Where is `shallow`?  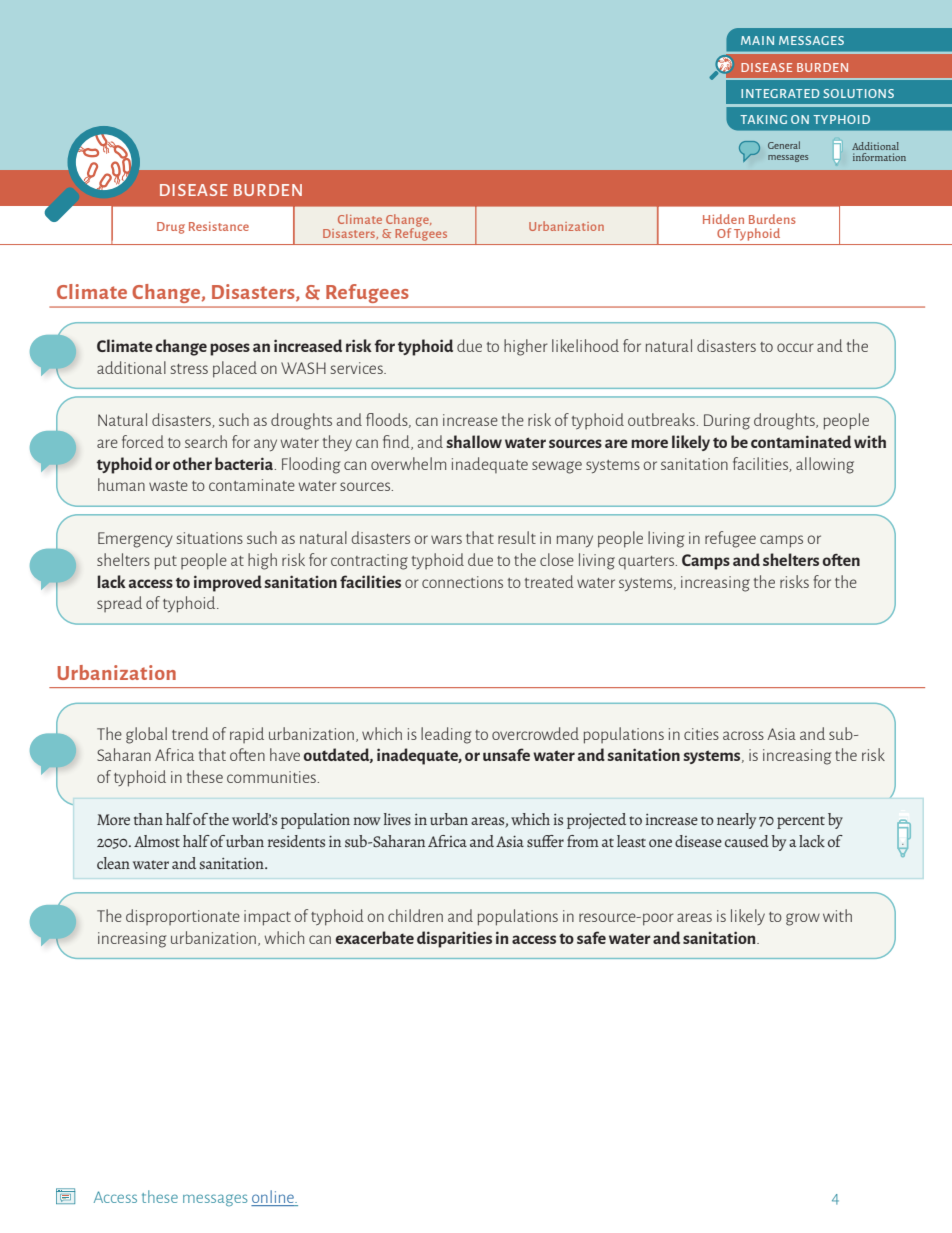
shallow is located at coordinates (474, 441).
